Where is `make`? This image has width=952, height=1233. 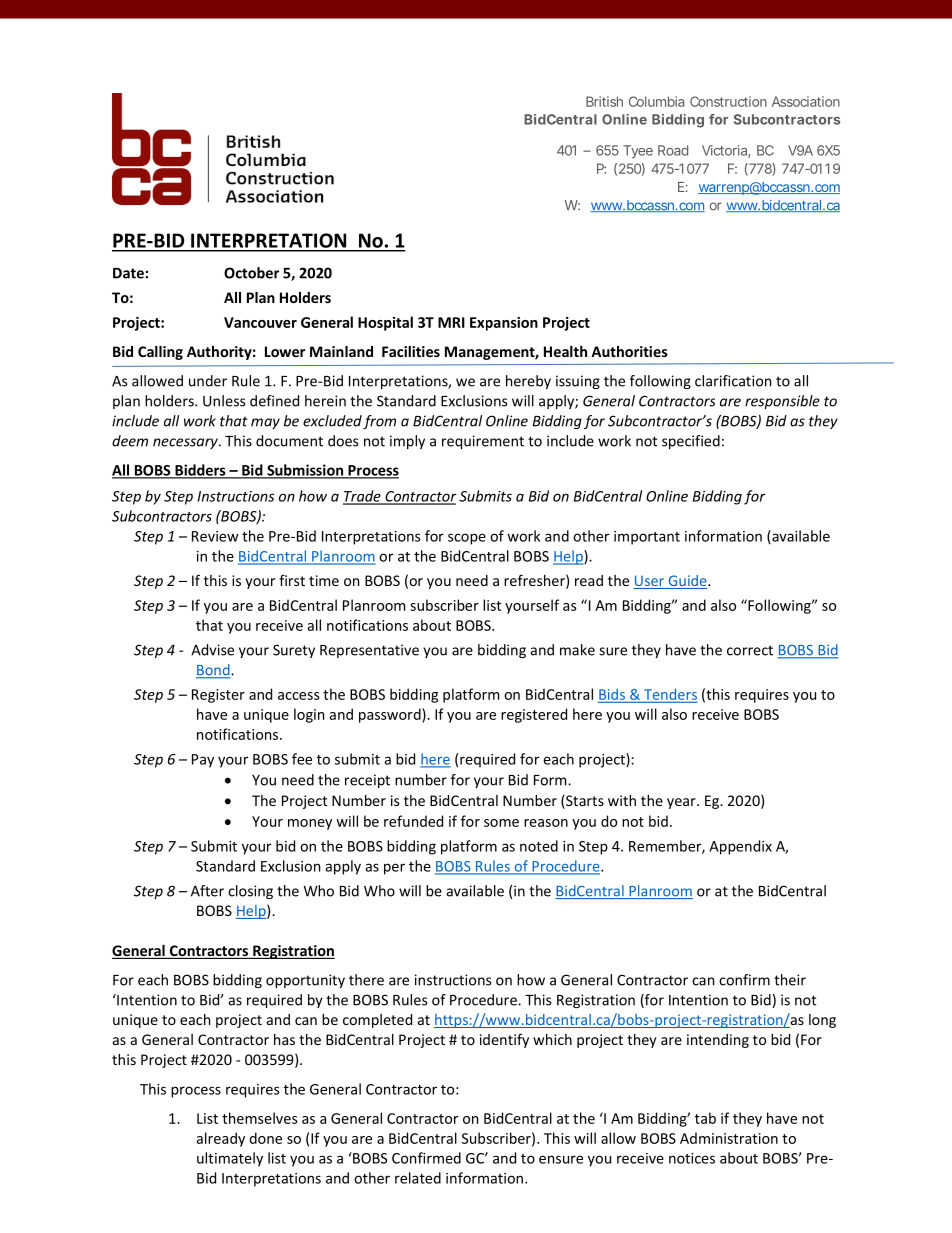 make is located at coordinates (577, 650).
